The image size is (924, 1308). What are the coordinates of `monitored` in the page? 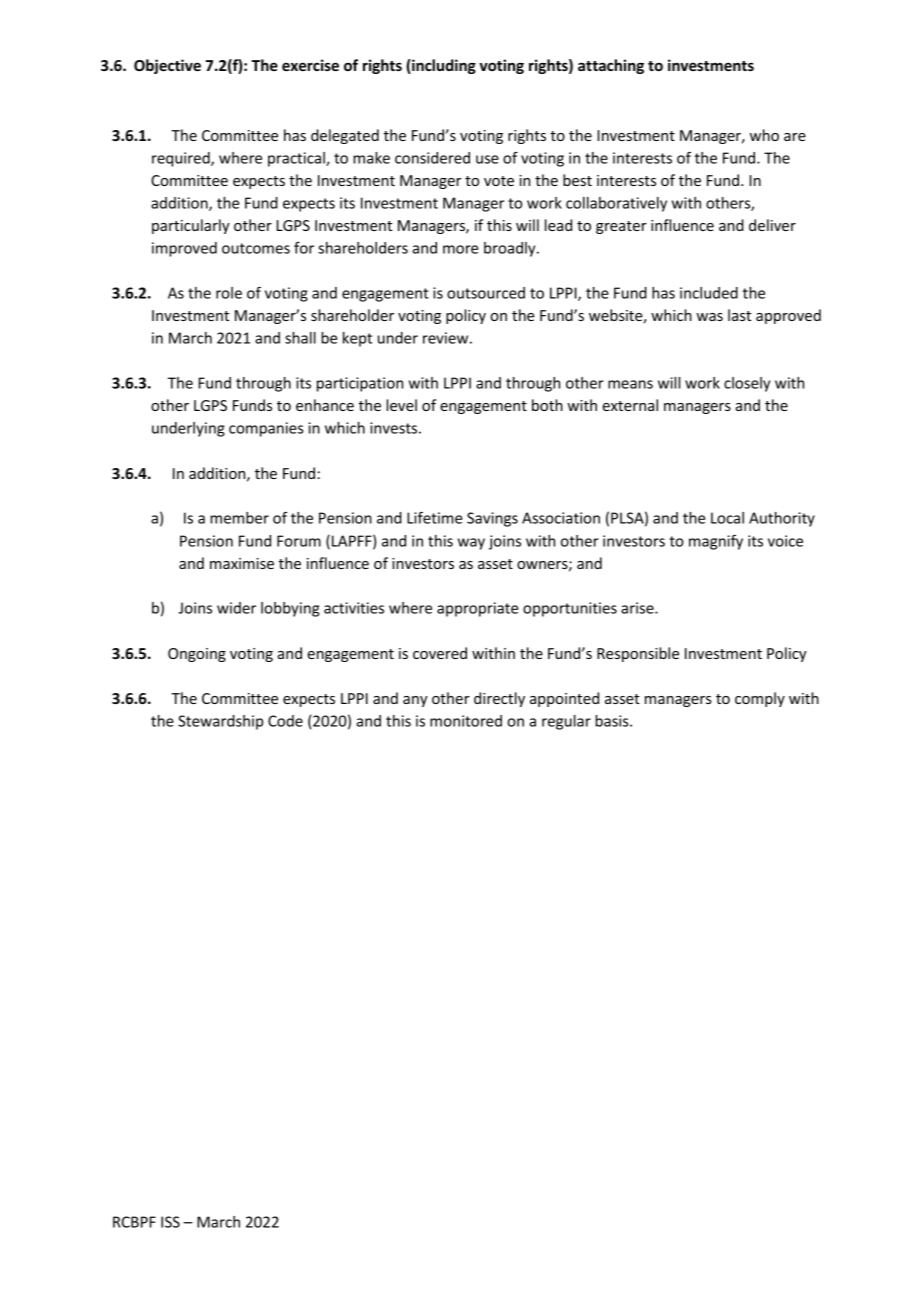 It's located at (466, 721).
